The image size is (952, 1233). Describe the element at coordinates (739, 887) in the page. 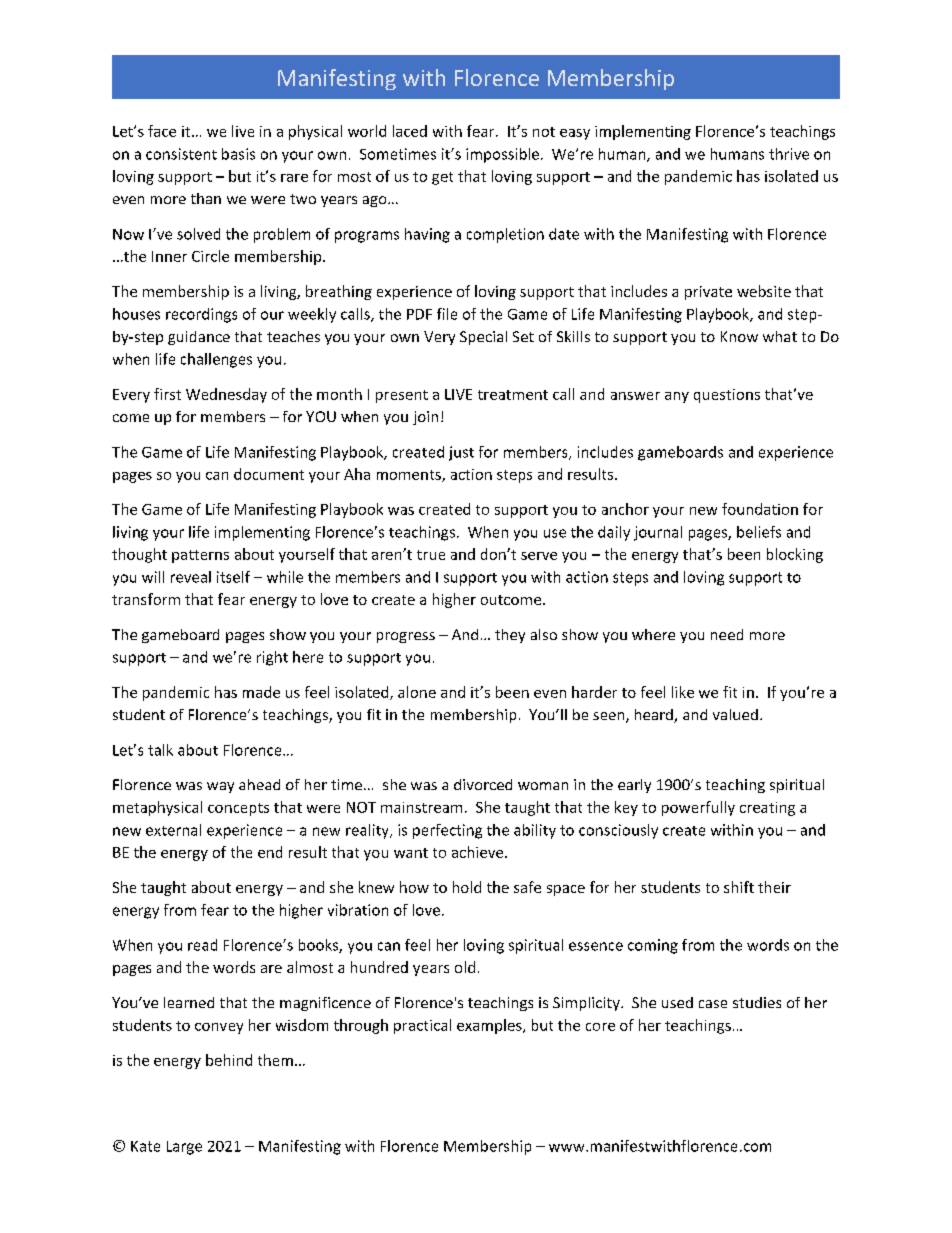

I see `shift` at that location.
